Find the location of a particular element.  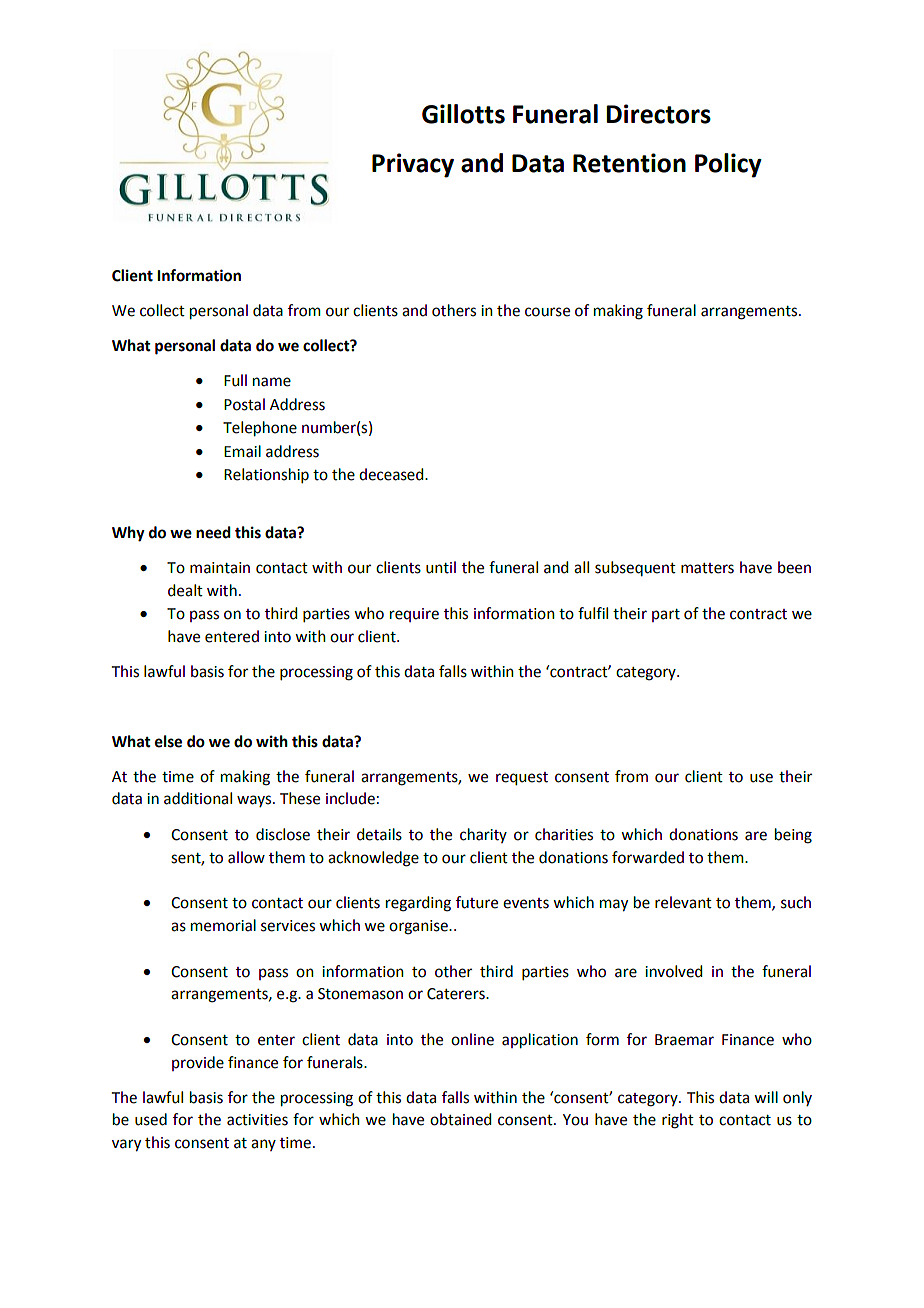

dealt is located at coordinates (185, 590).
